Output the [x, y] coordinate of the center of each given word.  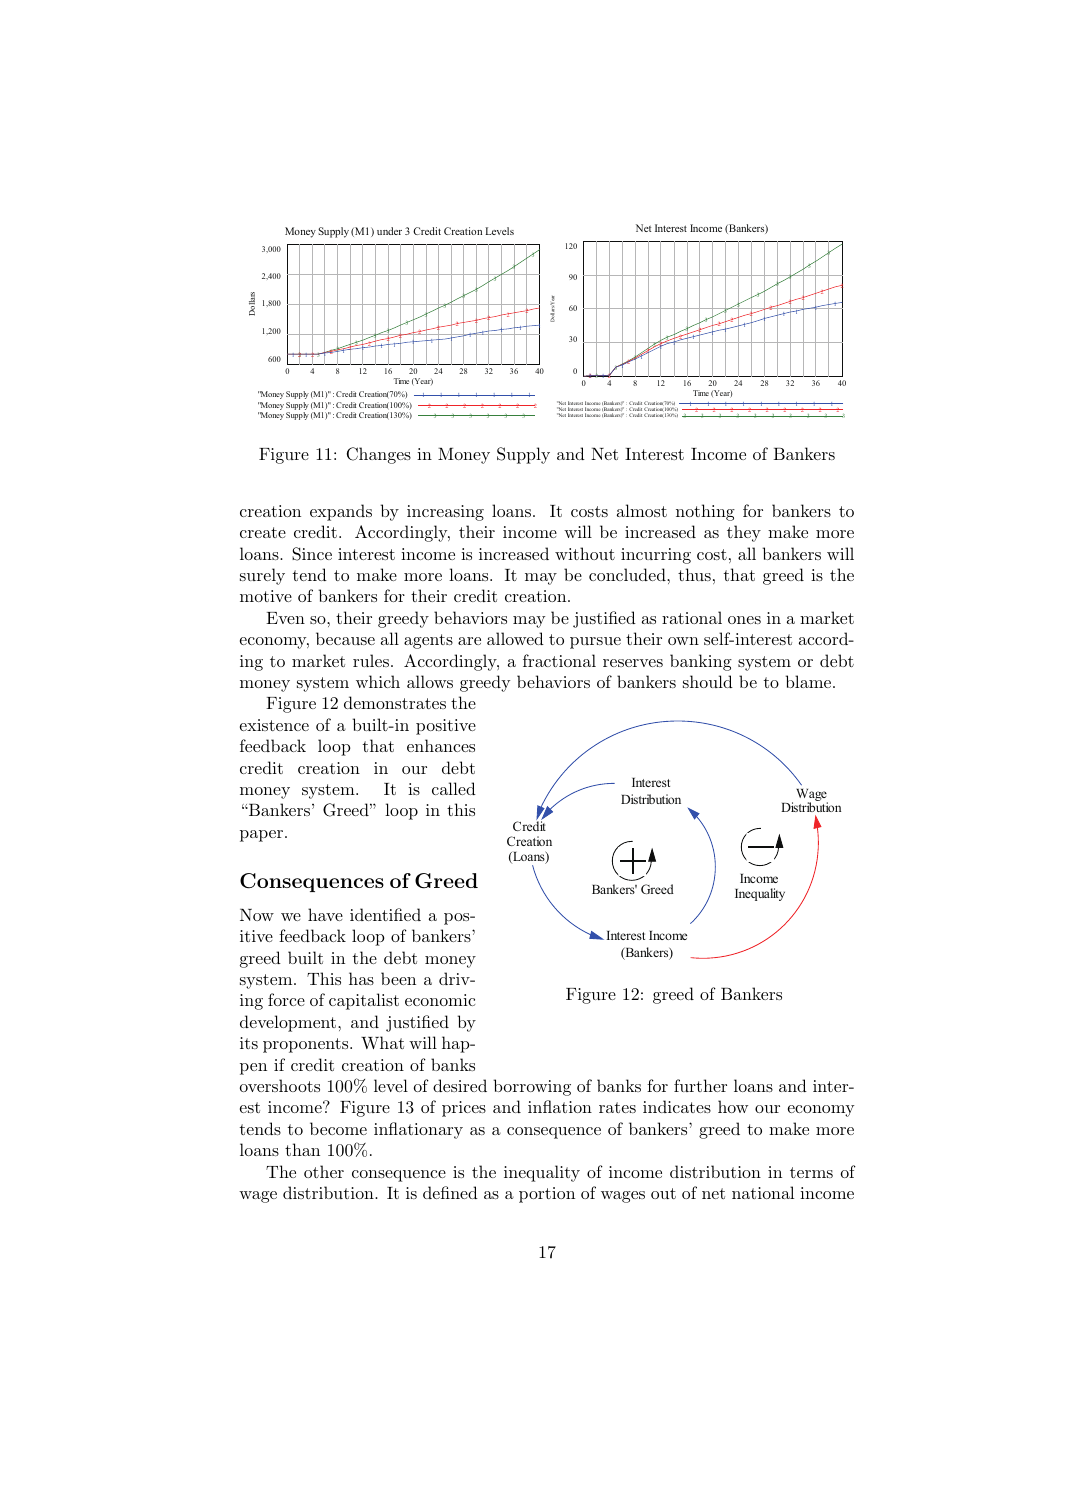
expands [341, 512]
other [324, 1171]
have [325, 914]
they [744, 533]
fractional [559, 660]
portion [547, 1195]
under [389, 231]
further [700, 1085]
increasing [445, 513]
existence [274, 725]
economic [440, 1000]
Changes [379, 455]
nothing [705, 512]
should [708, 681]
